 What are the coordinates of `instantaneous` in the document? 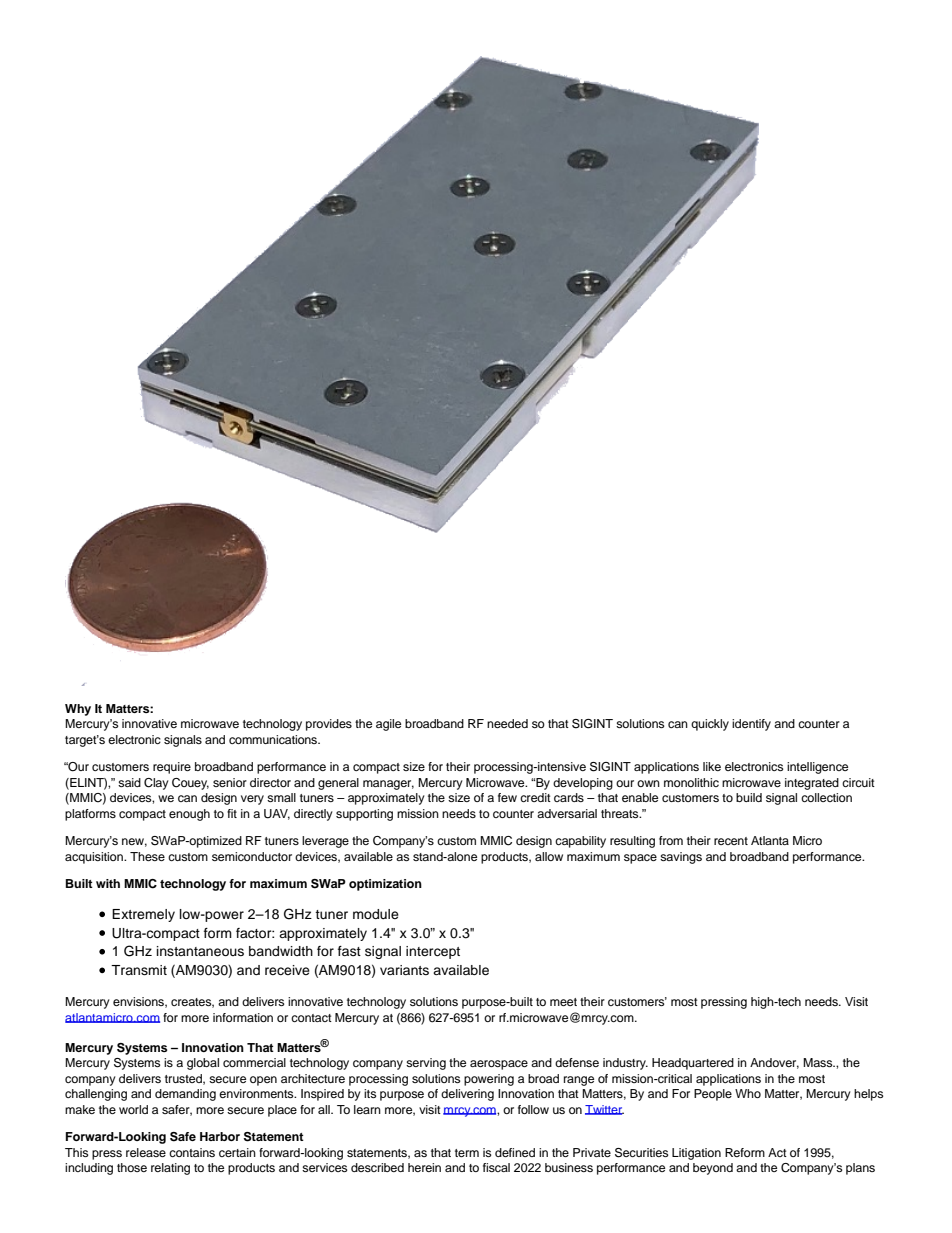 It's located at (200, 951).
